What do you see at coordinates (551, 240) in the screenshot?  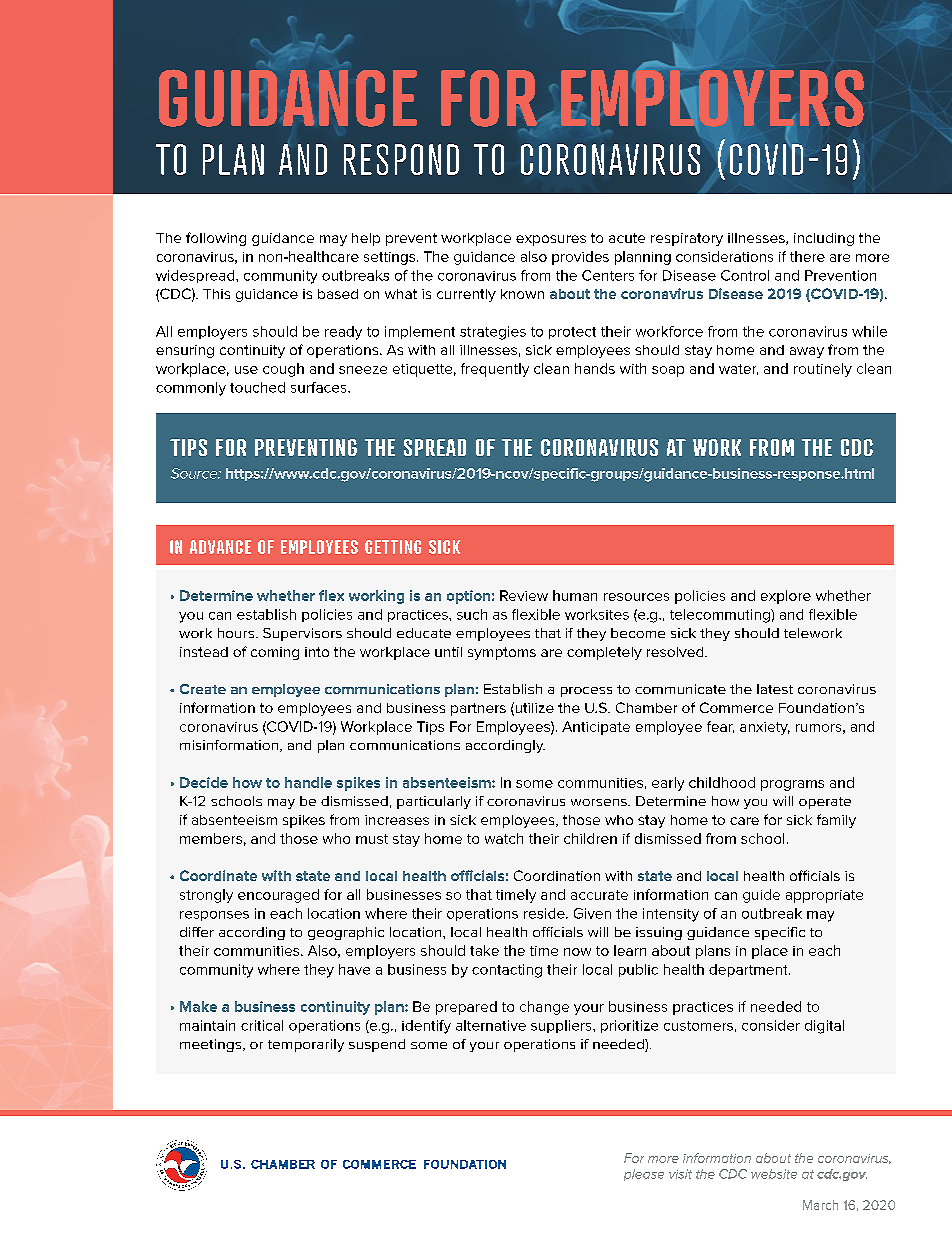 I see `exposures` at bounding box center [551, 240].
